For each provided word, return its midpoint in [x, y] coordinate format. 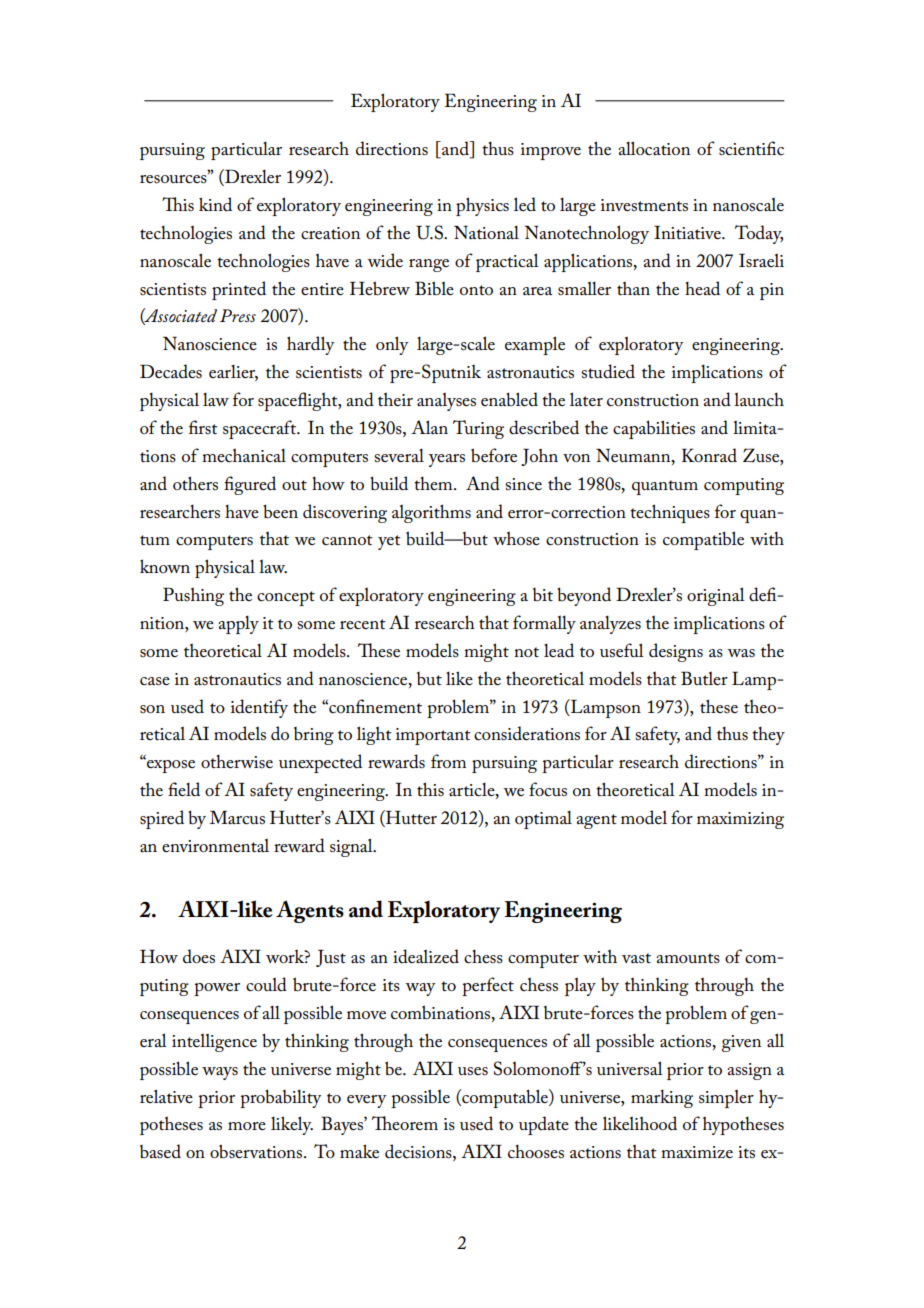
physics [482, 206]
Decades [171, 371]
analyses [446, 402]
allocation [654, 148]
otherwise [237, 761]
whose [516, 538]
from [448, 761]
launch [759, 399]
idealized [426, 956]
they [768, 735]
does [199, 956]
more [247, 1126]
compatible [703, 540]
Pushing [193, 596]
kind [215, 204]
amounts [688, 958]
